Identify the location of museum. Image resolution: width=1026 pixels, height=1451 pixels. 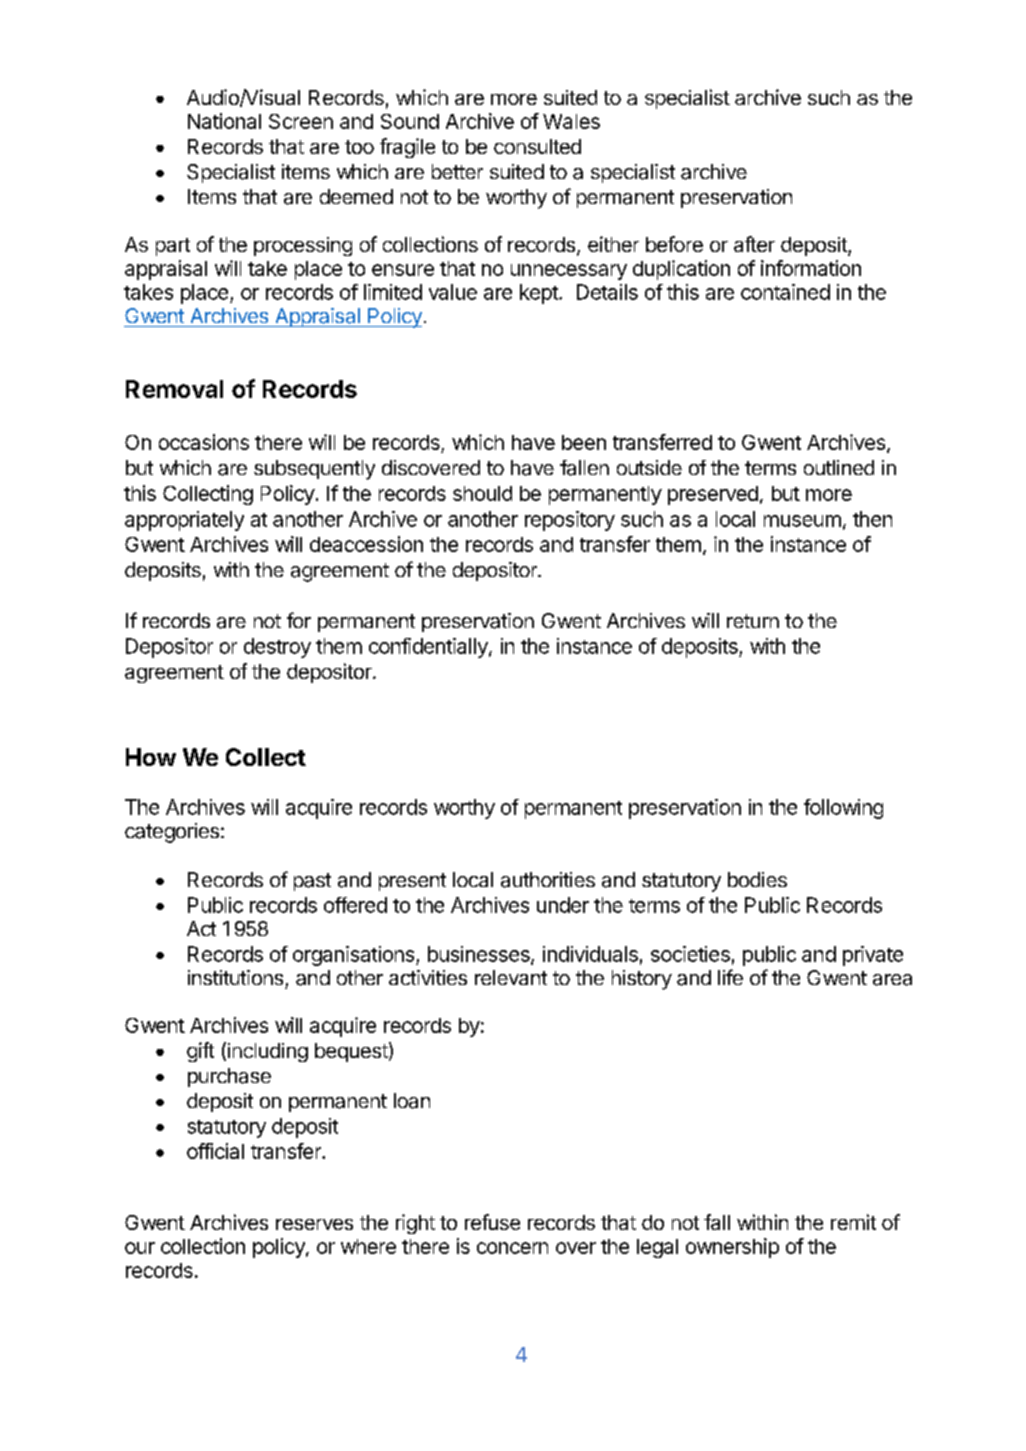
(802, 521).
